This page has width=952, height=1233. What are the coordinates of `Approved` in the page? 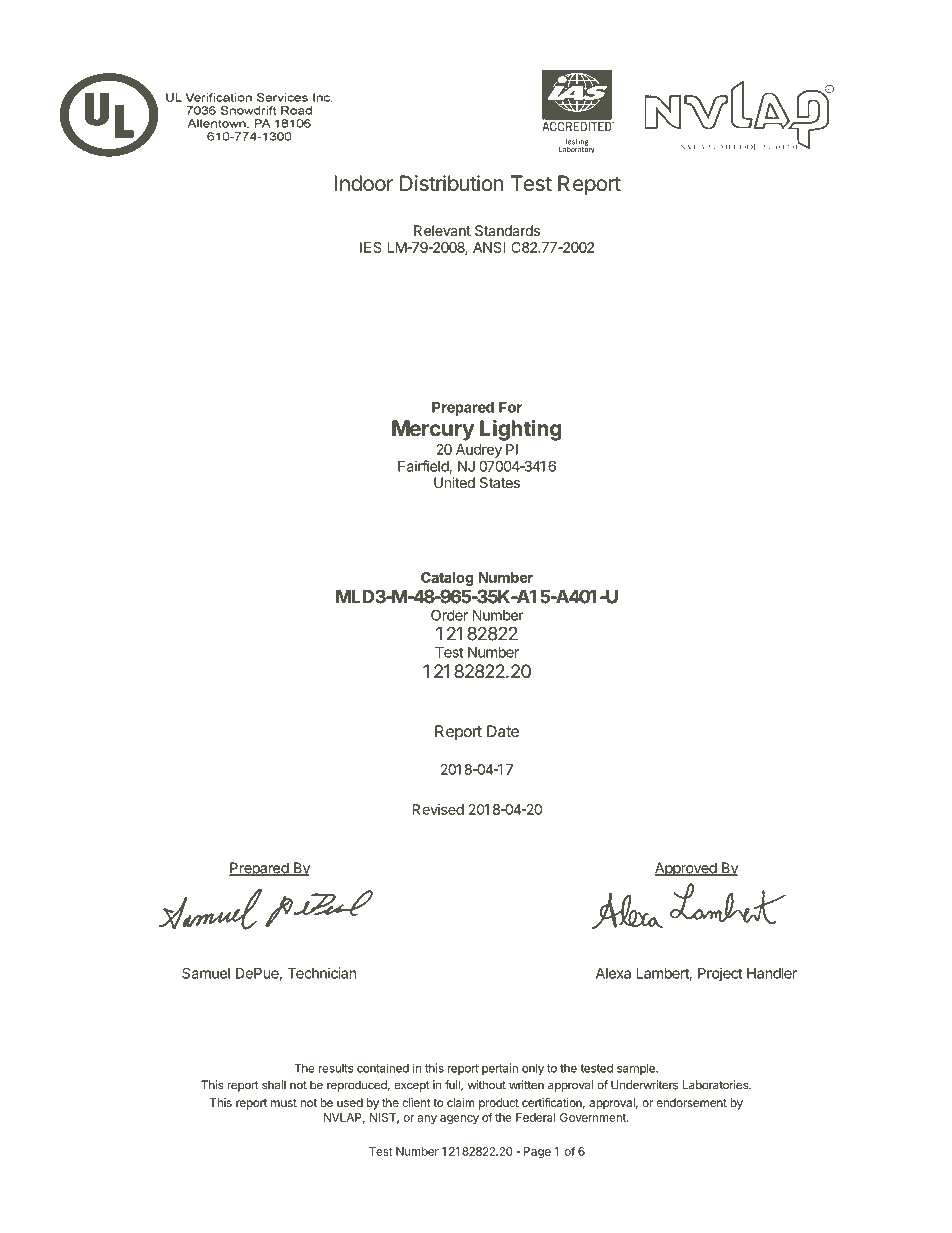 It's located at (686, 869).
